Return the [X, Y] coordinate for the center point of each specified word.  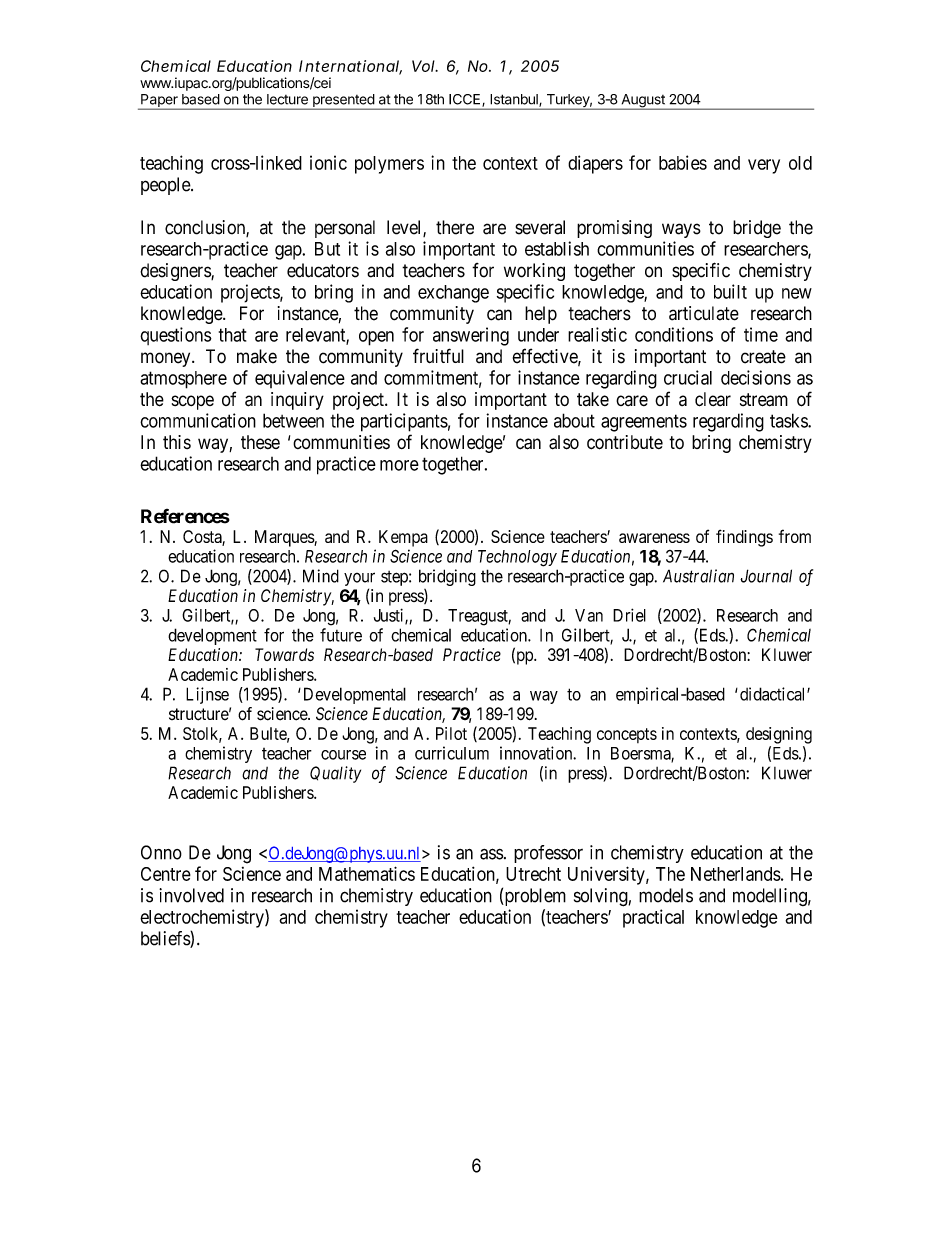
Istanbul [515, 100]
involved [191, 895]
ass [491, 854]
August [643, 102]
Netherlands [736, 874]
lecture [287, 99]
